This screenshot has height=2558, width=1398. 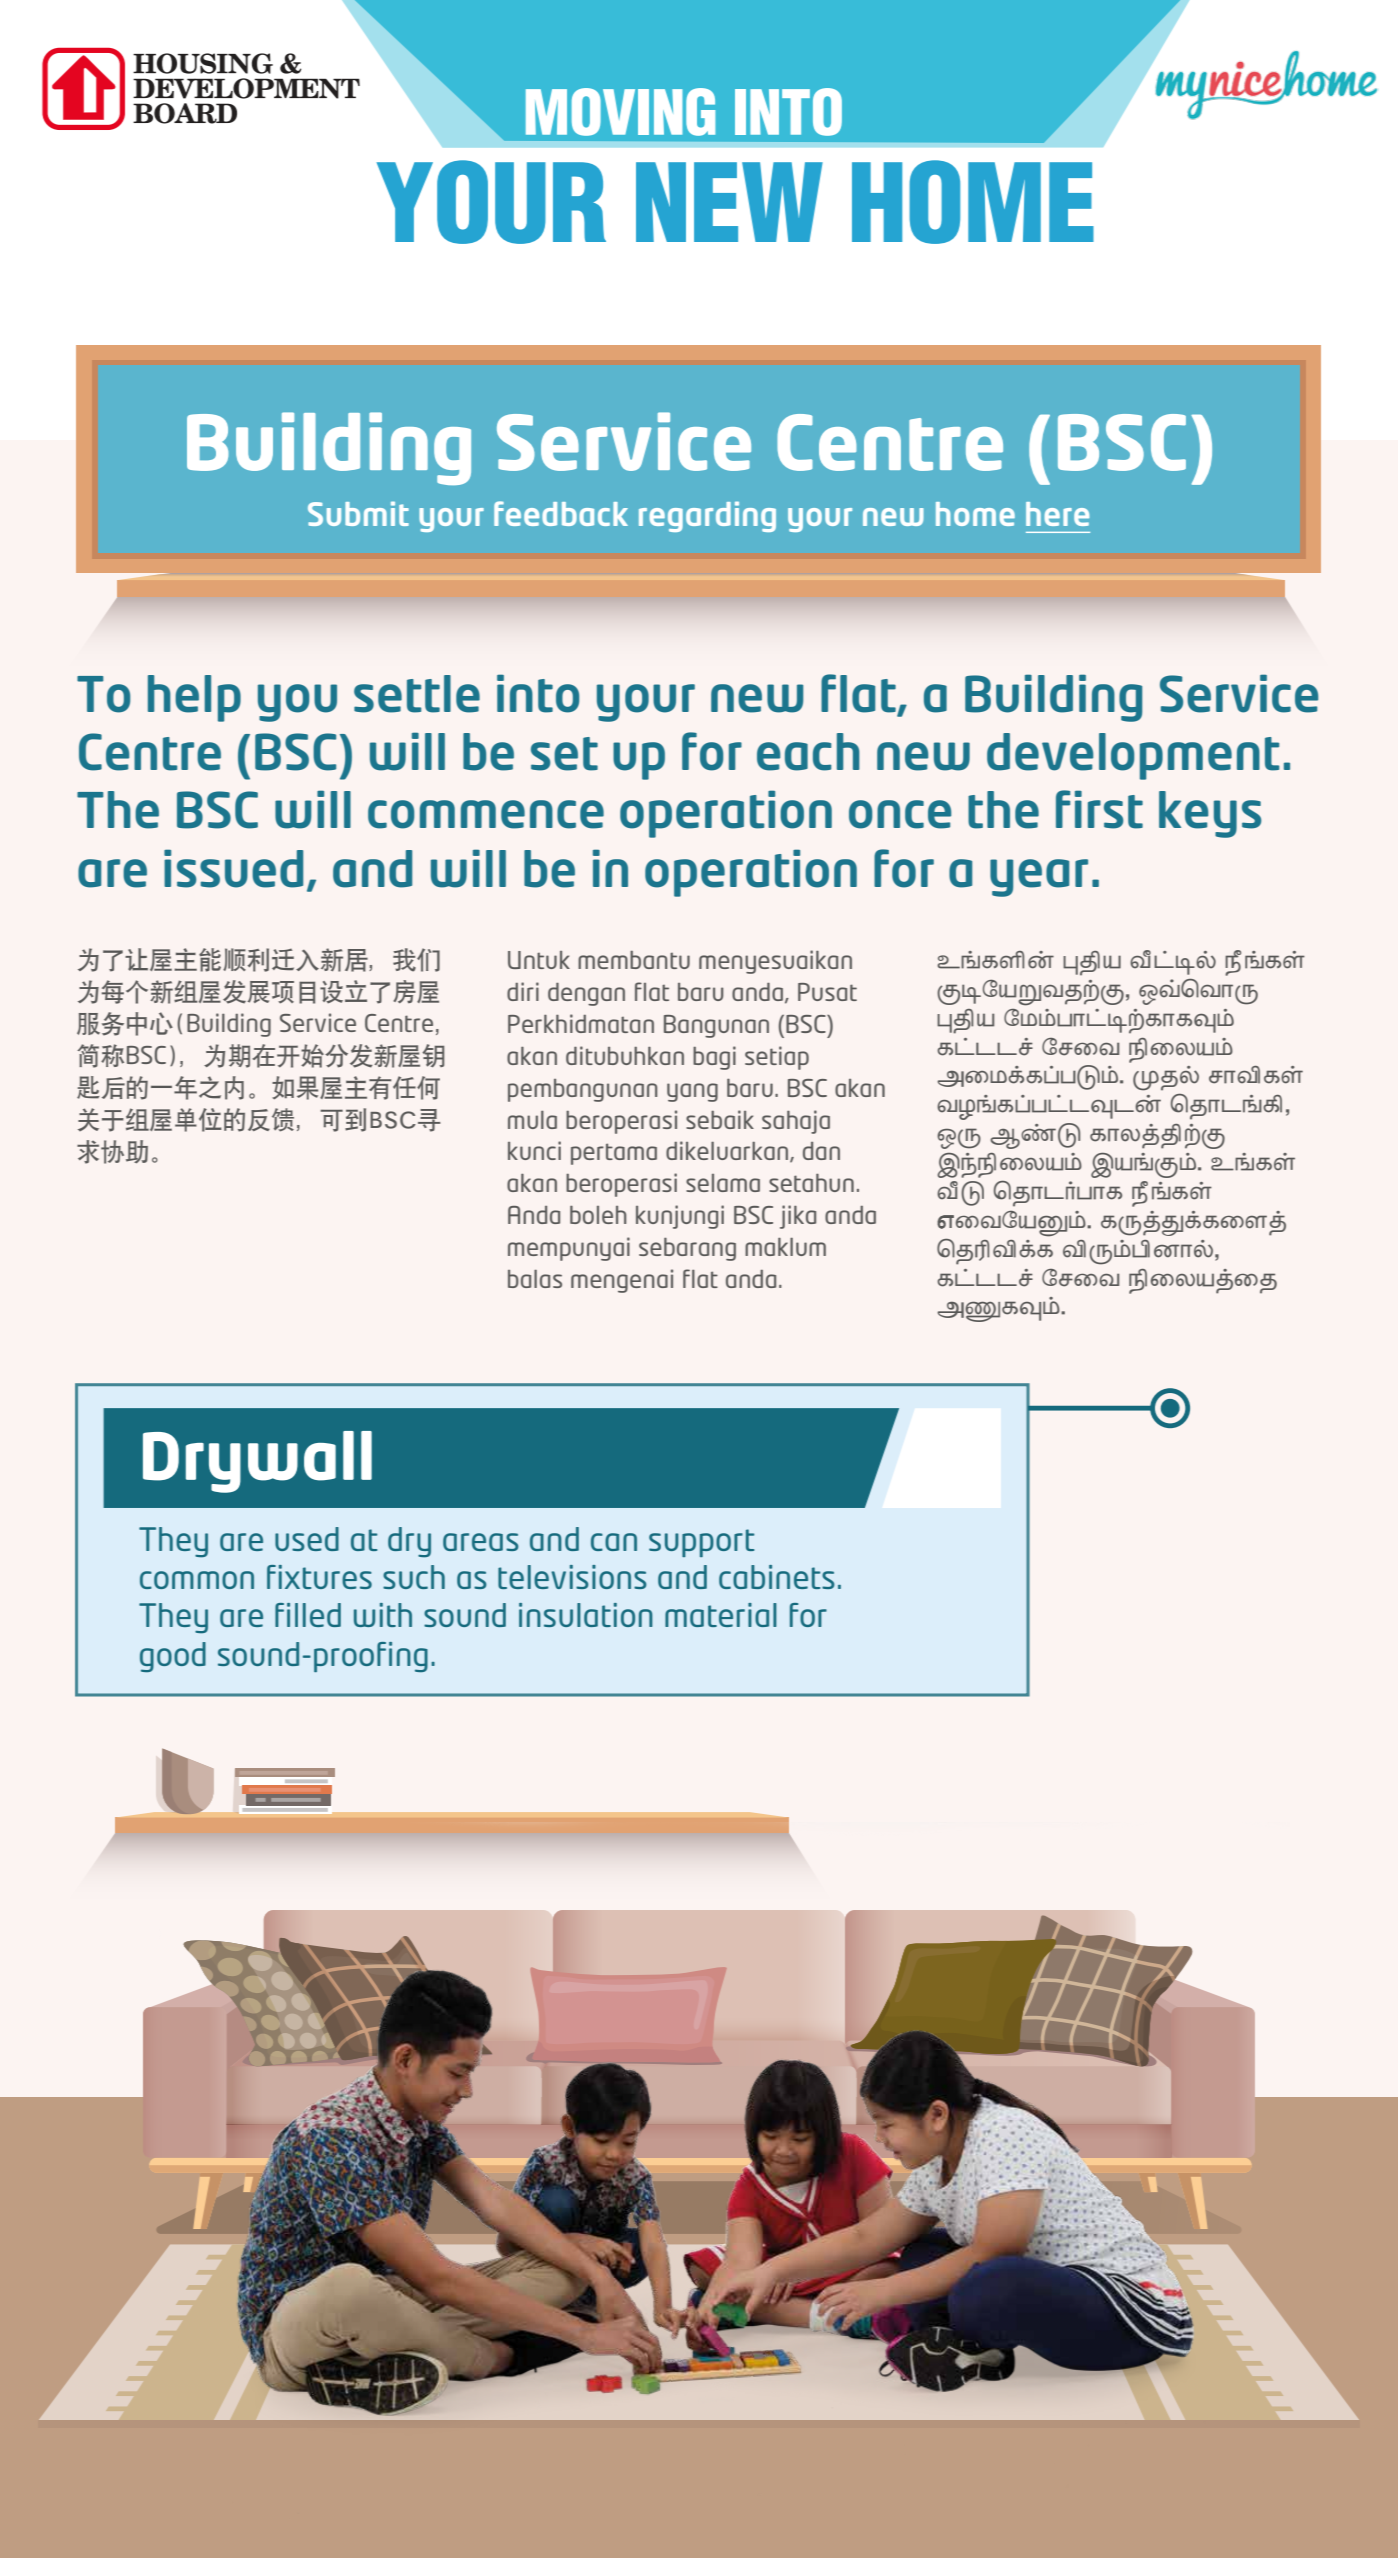 What do you see at coordinates (701, 1543) in the screenshot?
I see `support` at bounding box center [701, 1543].
